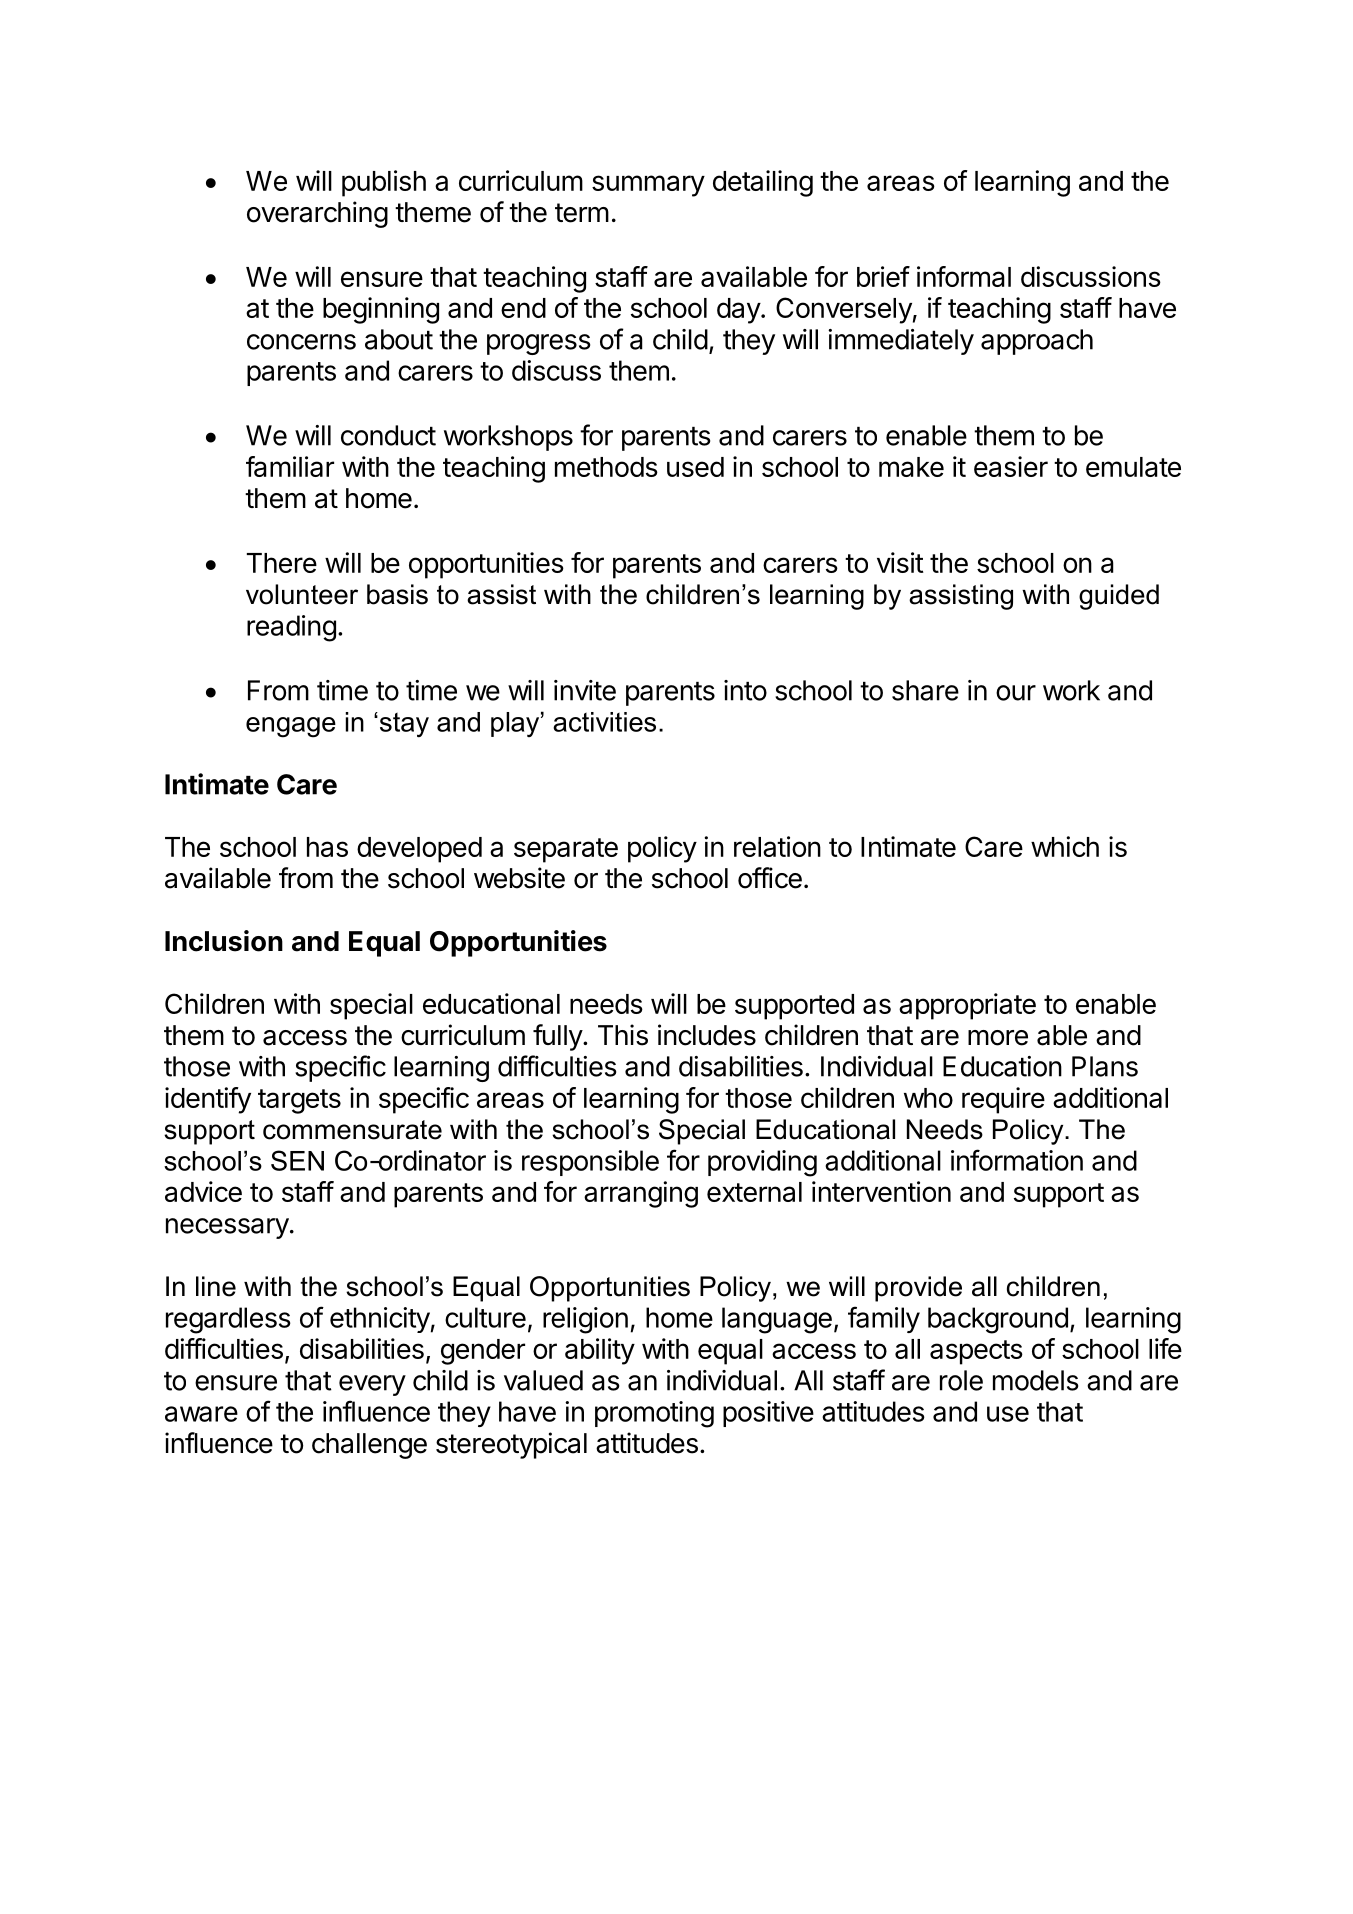  Describe the element at coordinates (1119, 597) in the screenshot. I see `guided` at that location.
